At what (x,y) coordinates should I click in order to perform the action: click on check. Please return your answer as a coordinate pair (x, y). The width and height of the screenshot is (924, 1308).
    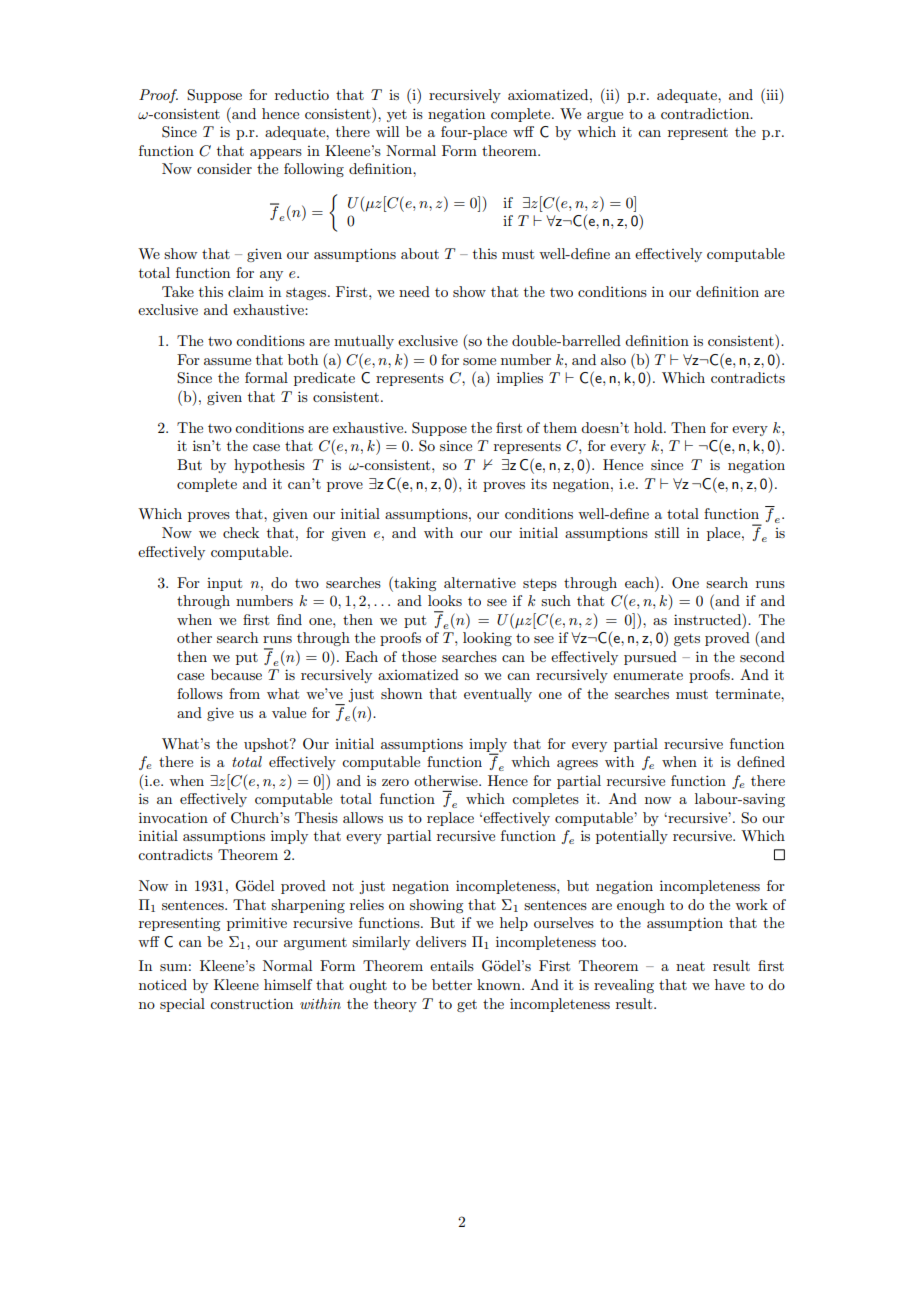
    Looking at the image, I should click on (241, 532).
